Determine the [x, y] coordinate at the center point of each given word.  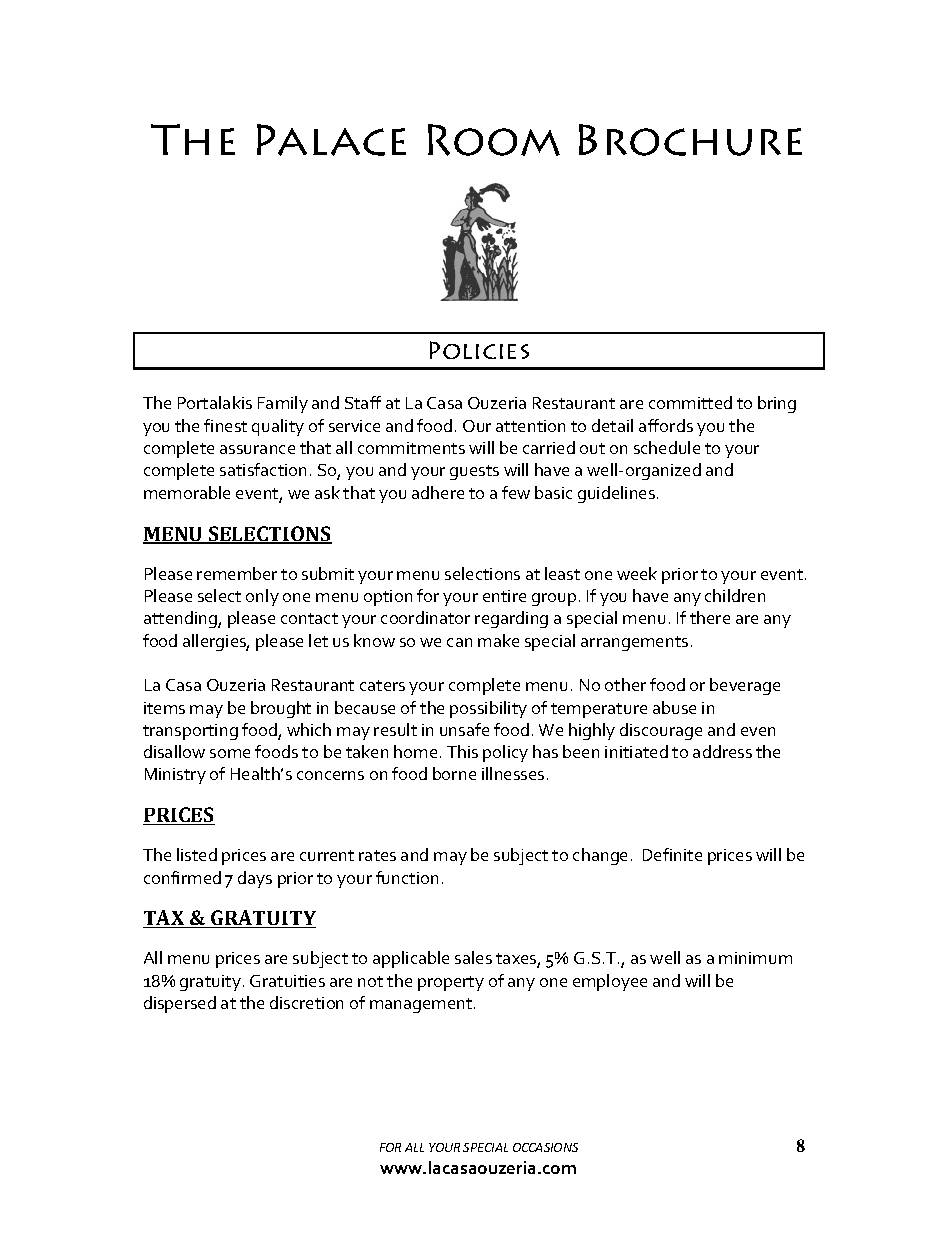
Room [494, 140]
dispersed [180, 1004]
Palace [331, 140]
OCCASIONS [545, 1147]
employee [610, 982]
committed [690, 402]
